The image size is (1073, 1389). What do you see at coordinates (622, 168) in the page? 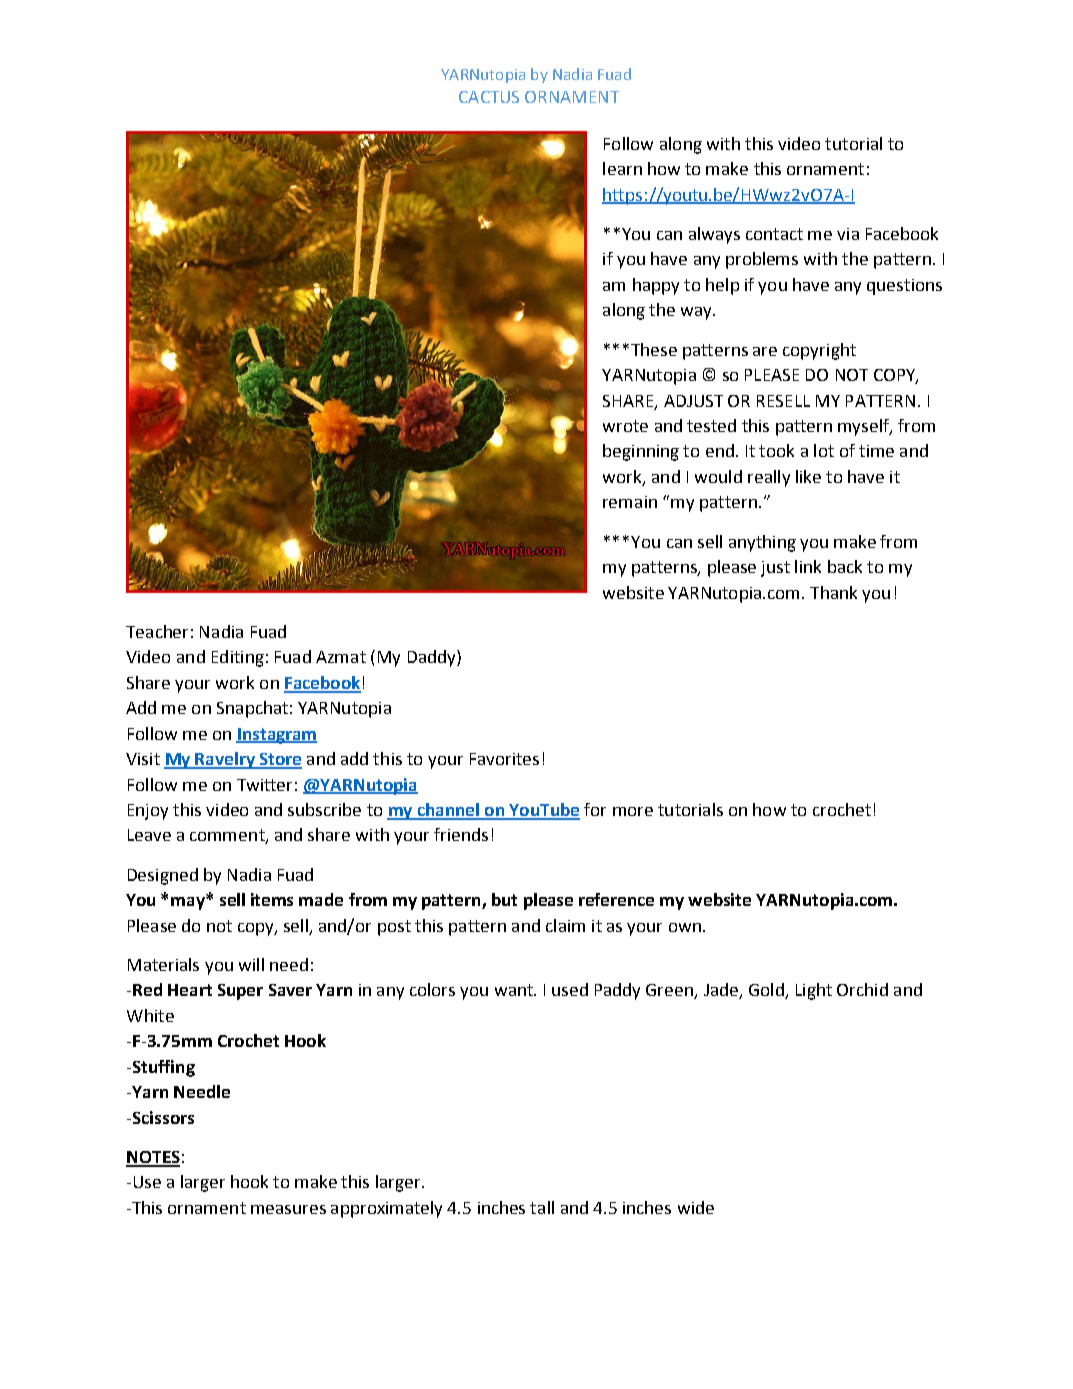
I see `learn` at bounding box center [622, 168].
